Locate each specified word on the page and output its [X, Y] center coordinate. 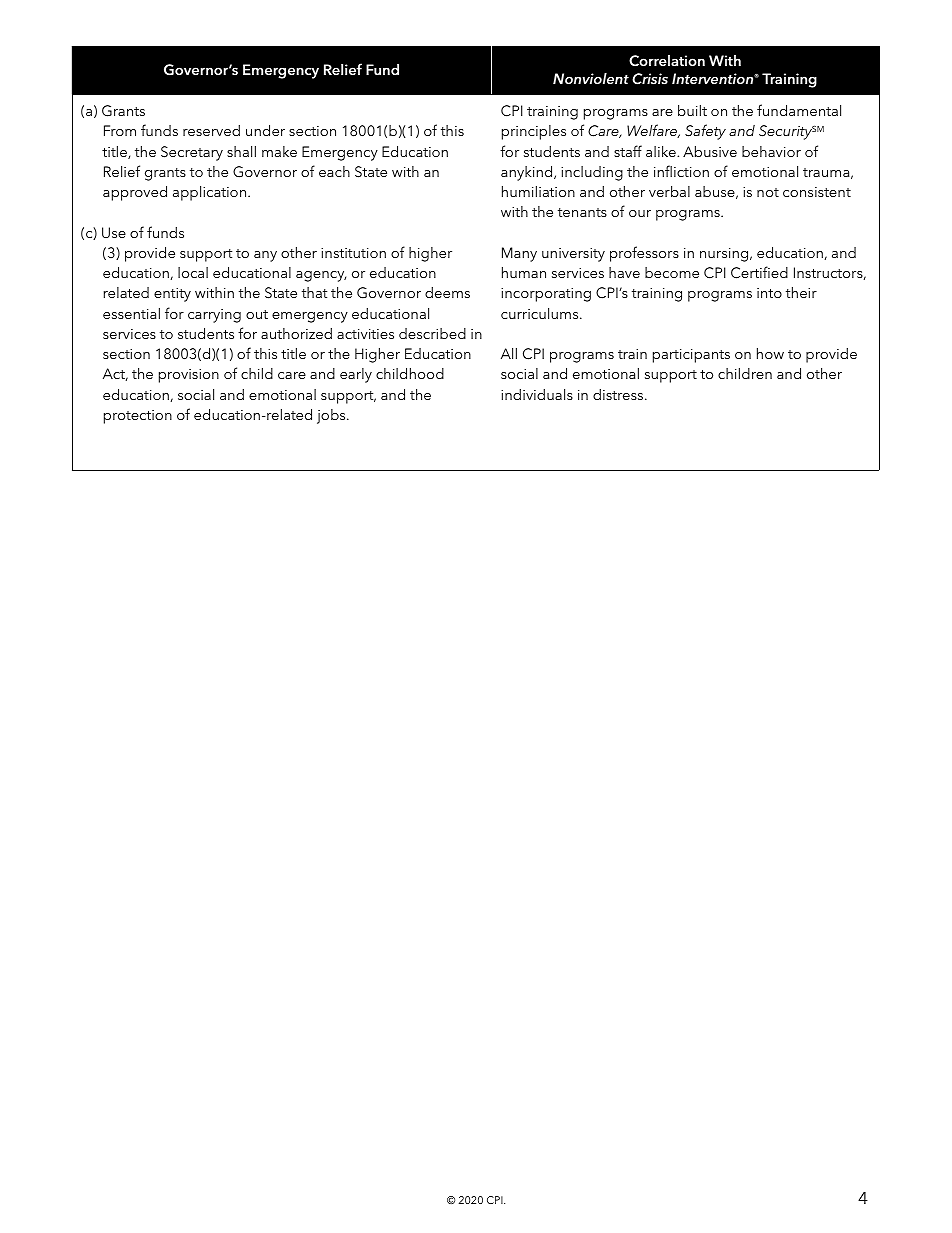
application [211, 193]
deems [447, 292]
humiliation [538, 191]
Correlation [667, 61]
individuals [537, 394]
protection [138, 417]
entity [172, 295]
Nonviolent [591, 78]
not [768, 192]
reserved [211, 130]
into [769, 293]
